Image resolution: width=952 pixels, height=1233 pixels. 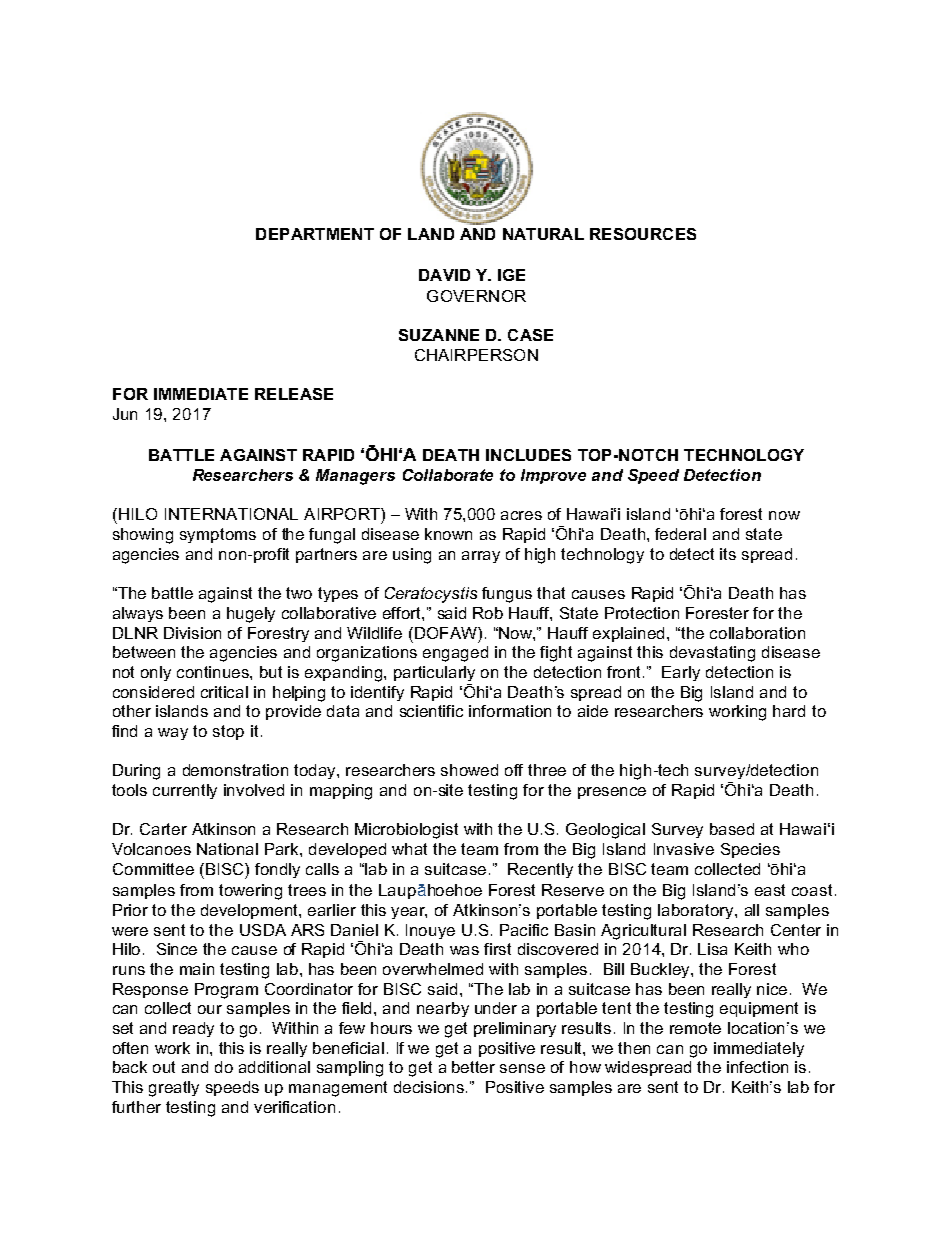 I want to click on currently, so click(x=185, y=791).
